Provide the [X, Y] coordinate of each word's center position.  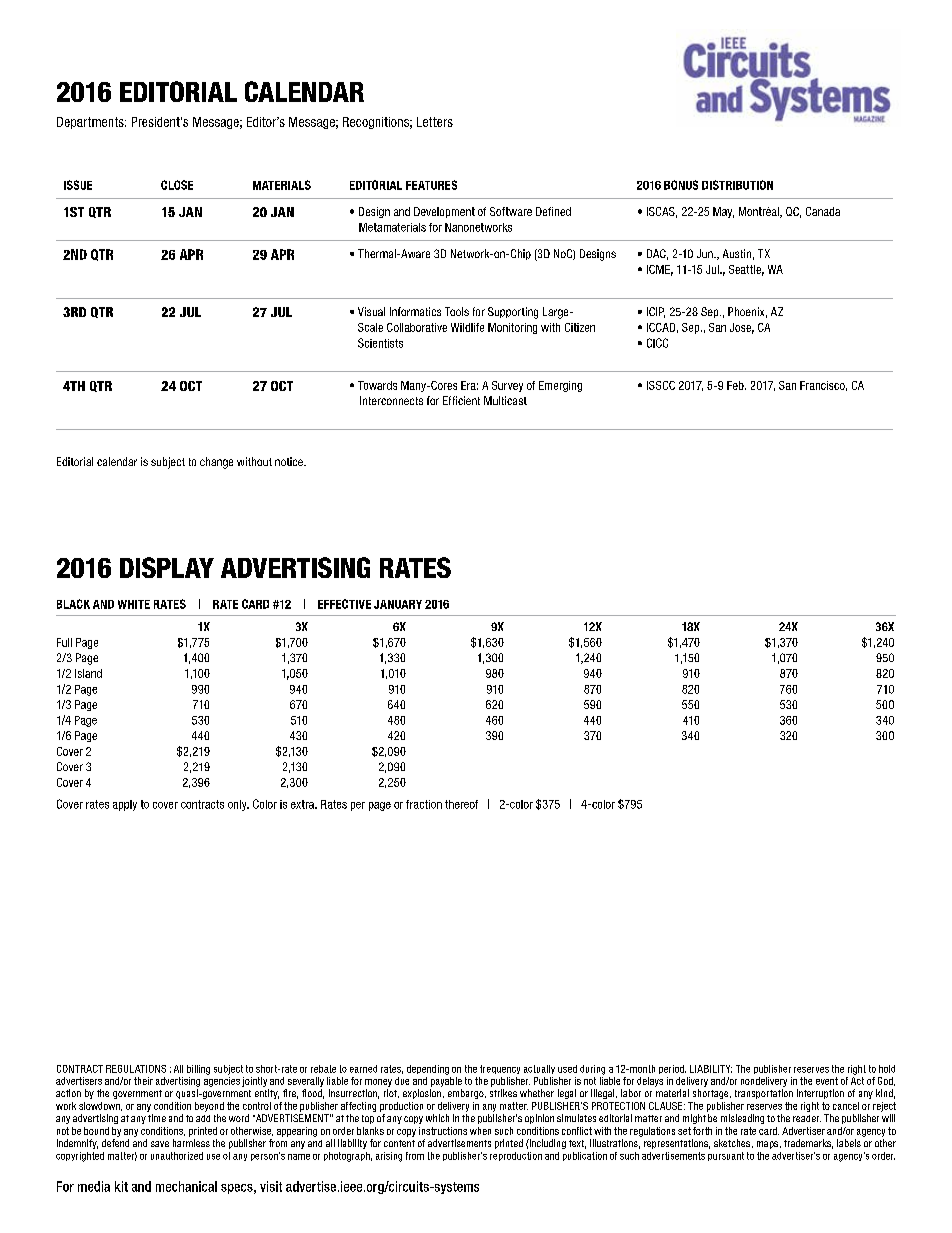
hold [887, 1069]
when [480, 1131]
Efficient [461, 400]
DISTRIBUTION [737, 185]
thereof [461, 804]
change [216, 463]
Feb [736, 385]
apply [125, 805]
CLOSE [177, 185]
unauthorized [177, 1156]
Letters [435, 122]
